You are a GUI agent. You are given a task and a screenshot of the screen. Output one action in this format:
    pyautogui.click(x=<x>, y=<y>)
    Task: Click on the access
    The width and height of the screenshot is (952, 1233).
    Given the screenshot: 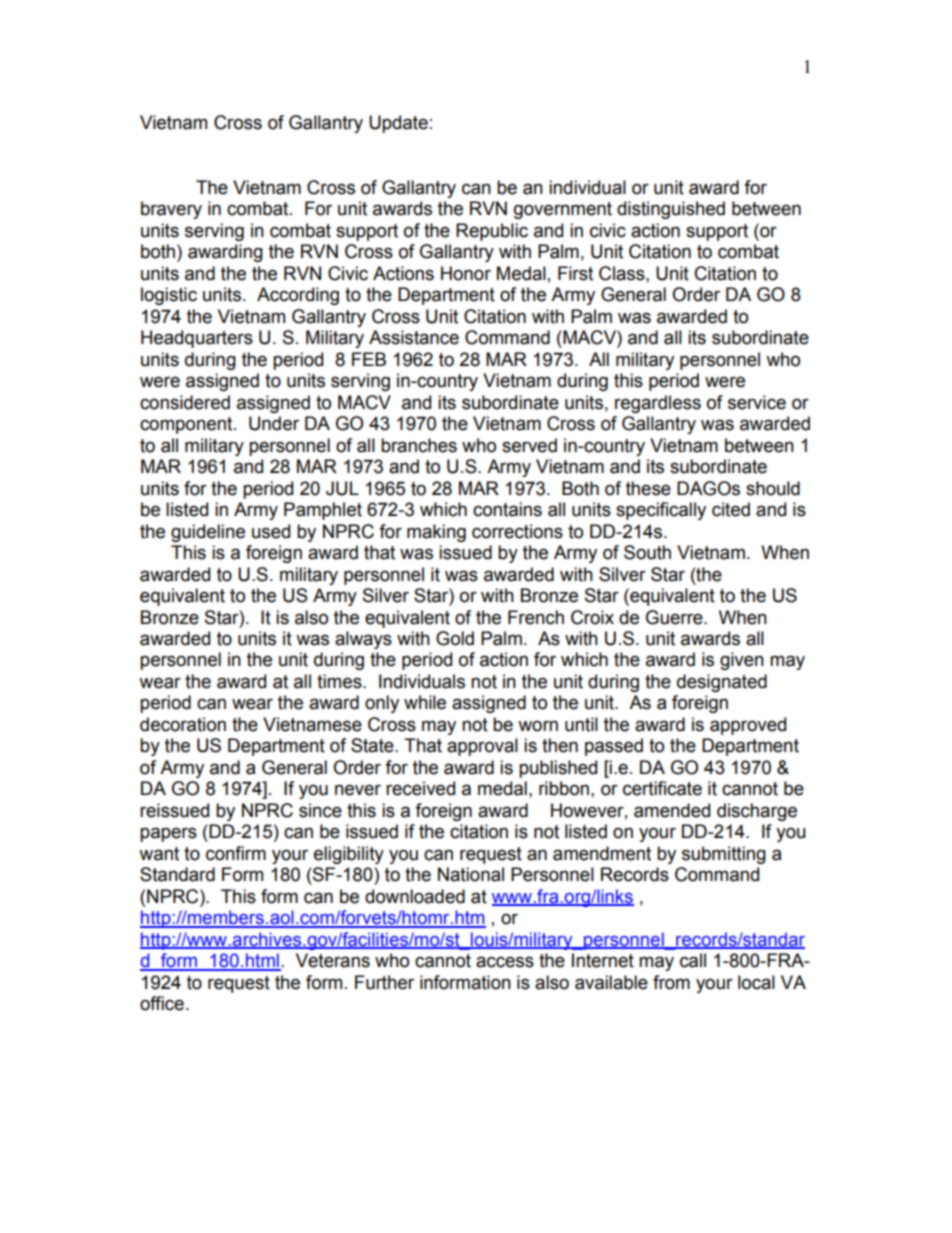 What is the action you would take?
    pyautogui.click(x=505, y=962)
